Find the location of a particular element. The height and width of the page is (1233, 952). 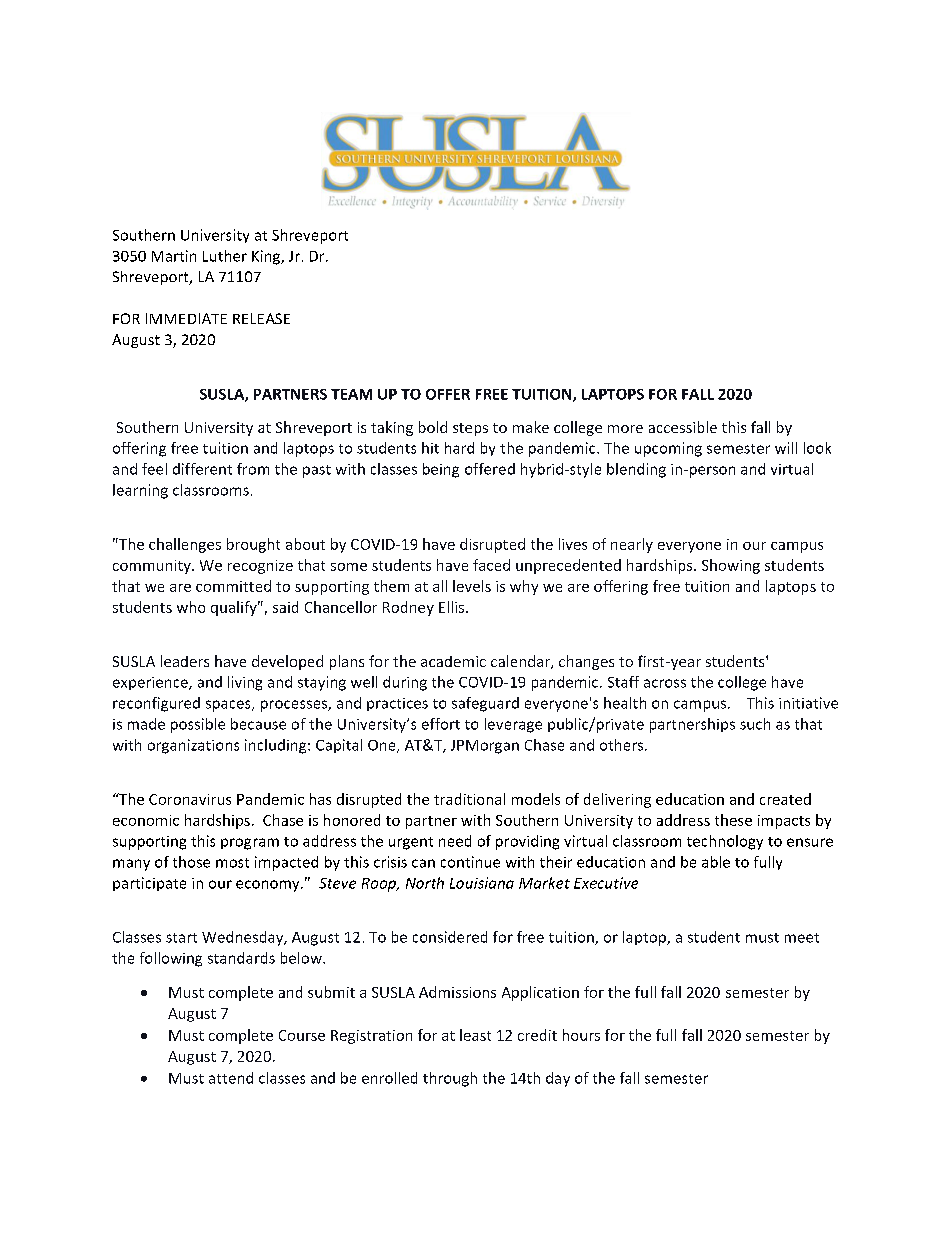

continue is located at coordinates (470, 862).
